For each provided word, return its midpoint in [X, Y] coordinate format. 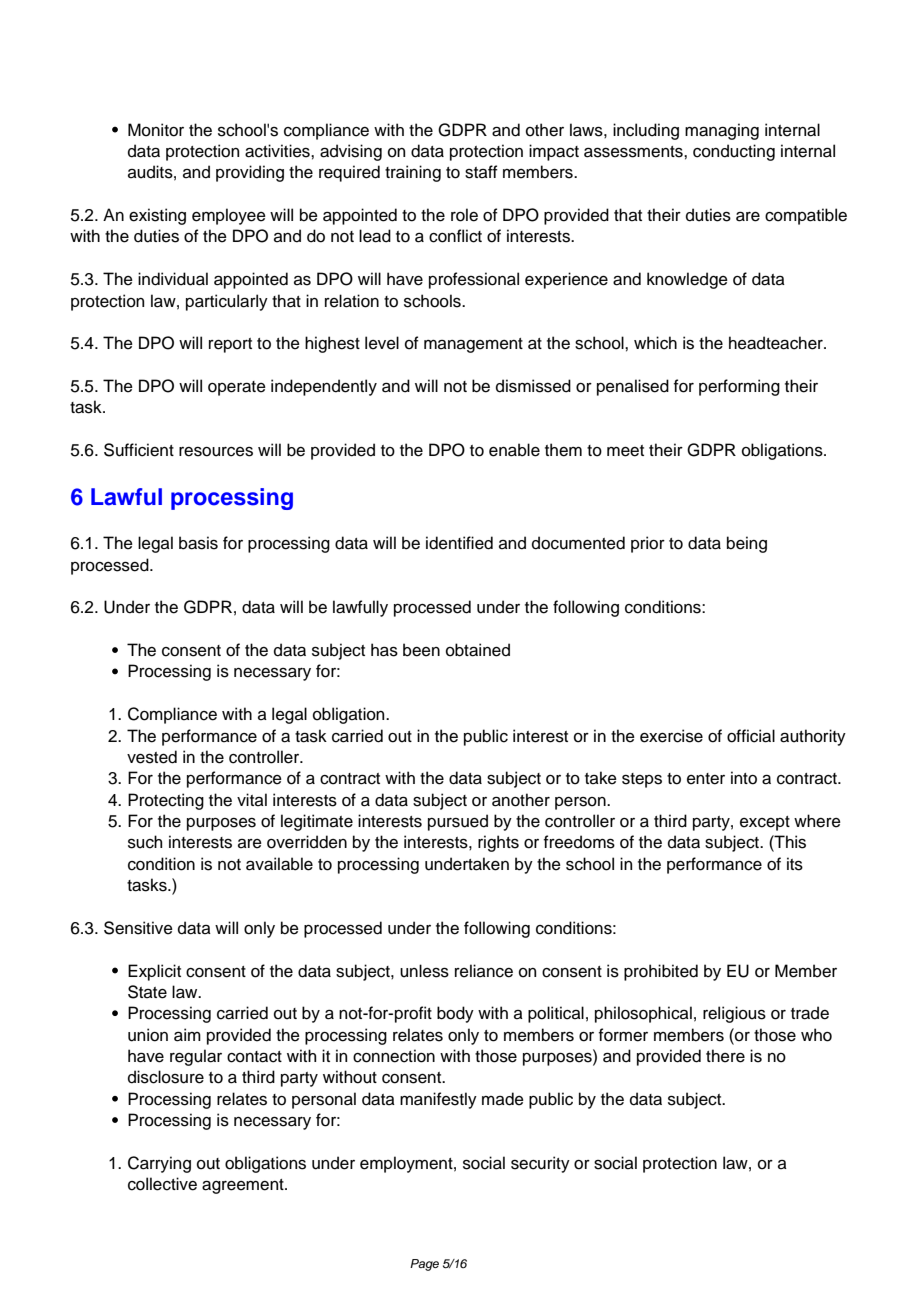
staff [481, 172]
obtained [478, 650]
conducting [734, 152]
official [751, 736]
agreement [244, 1186]
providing [250, 173]
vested [152, 757]
